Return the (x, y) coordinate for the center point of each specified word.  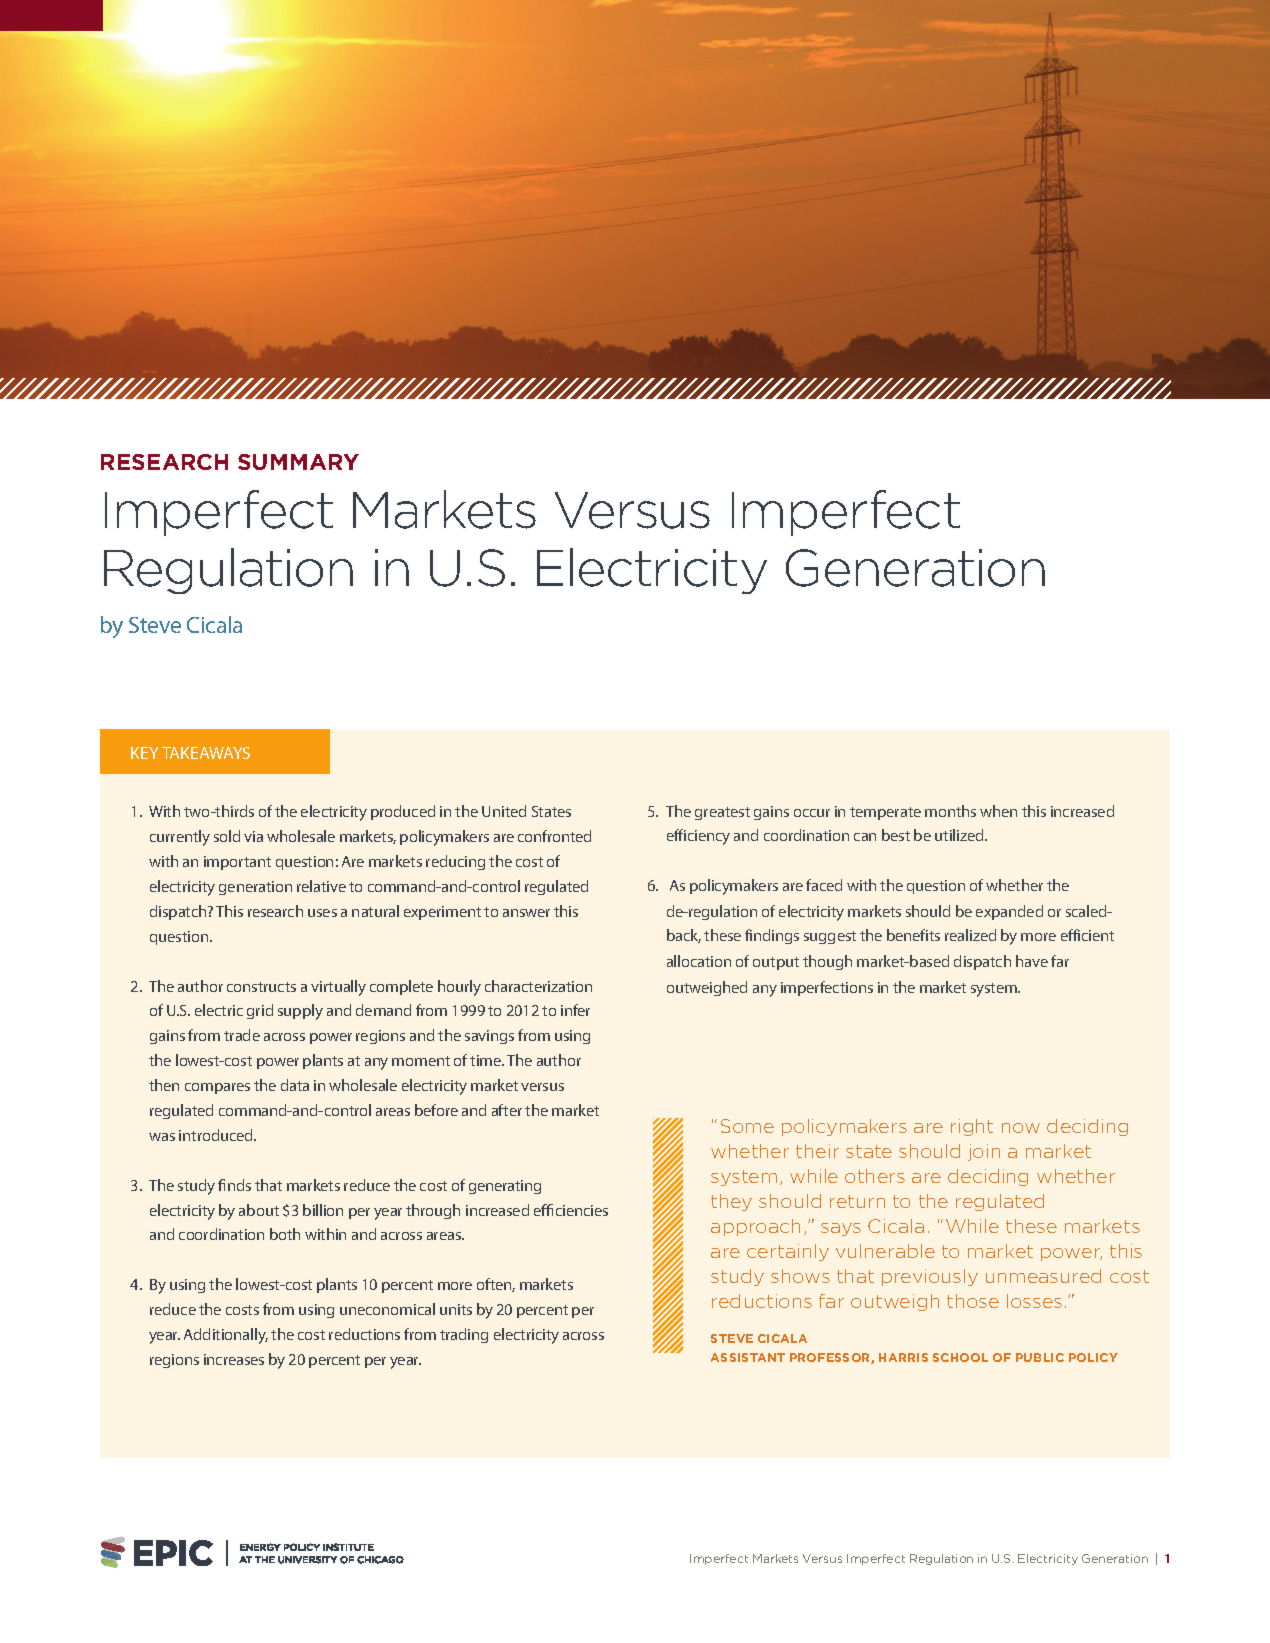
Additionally (226, 1336)
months (950, 811)
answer (526, 913)
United (504, 811)
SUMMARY (298, 462)
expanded (1009, 912)
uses (322, 913)
